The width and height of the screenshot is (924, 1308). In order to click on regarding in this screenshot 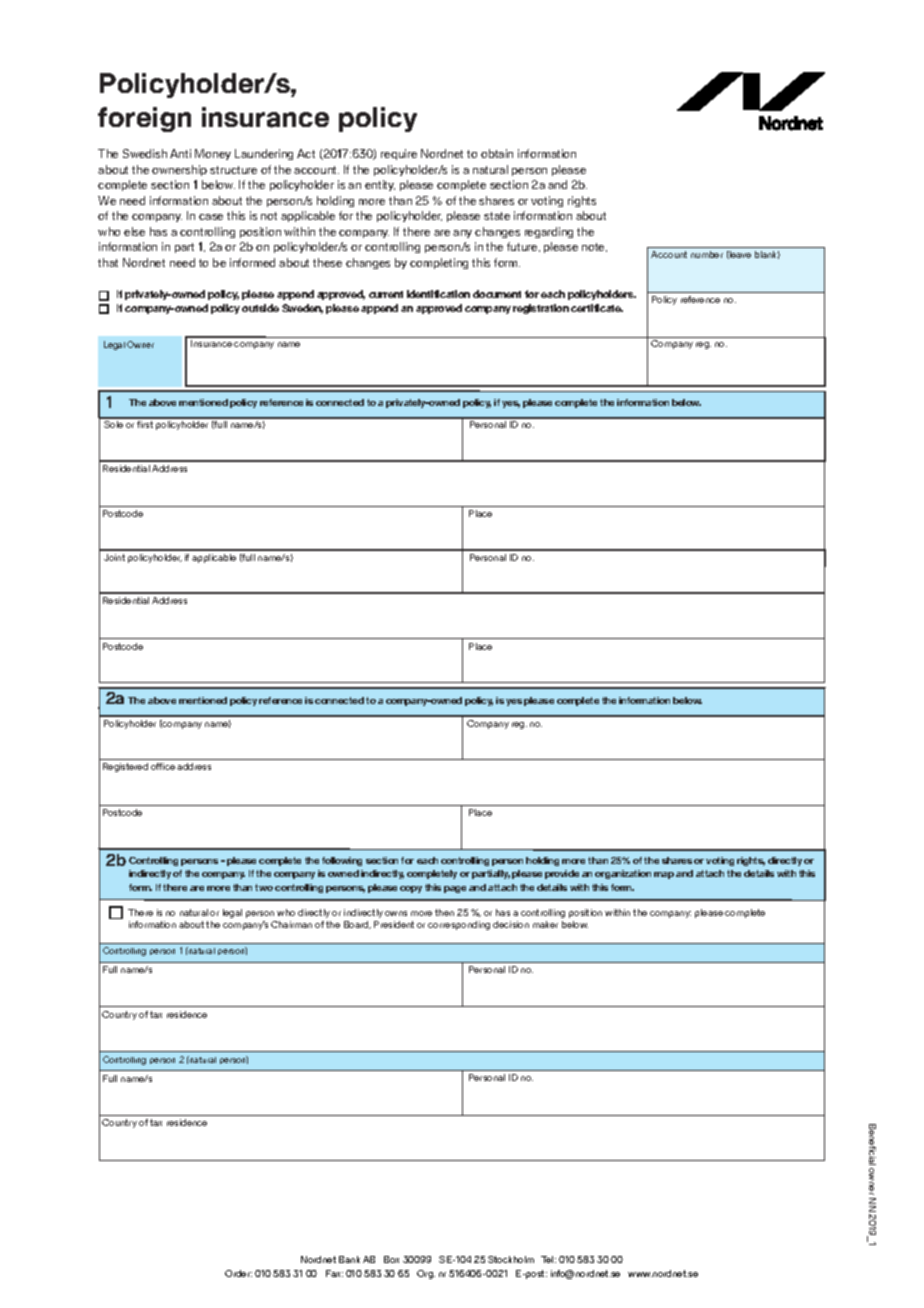, I will do `click(549, 232)`.
